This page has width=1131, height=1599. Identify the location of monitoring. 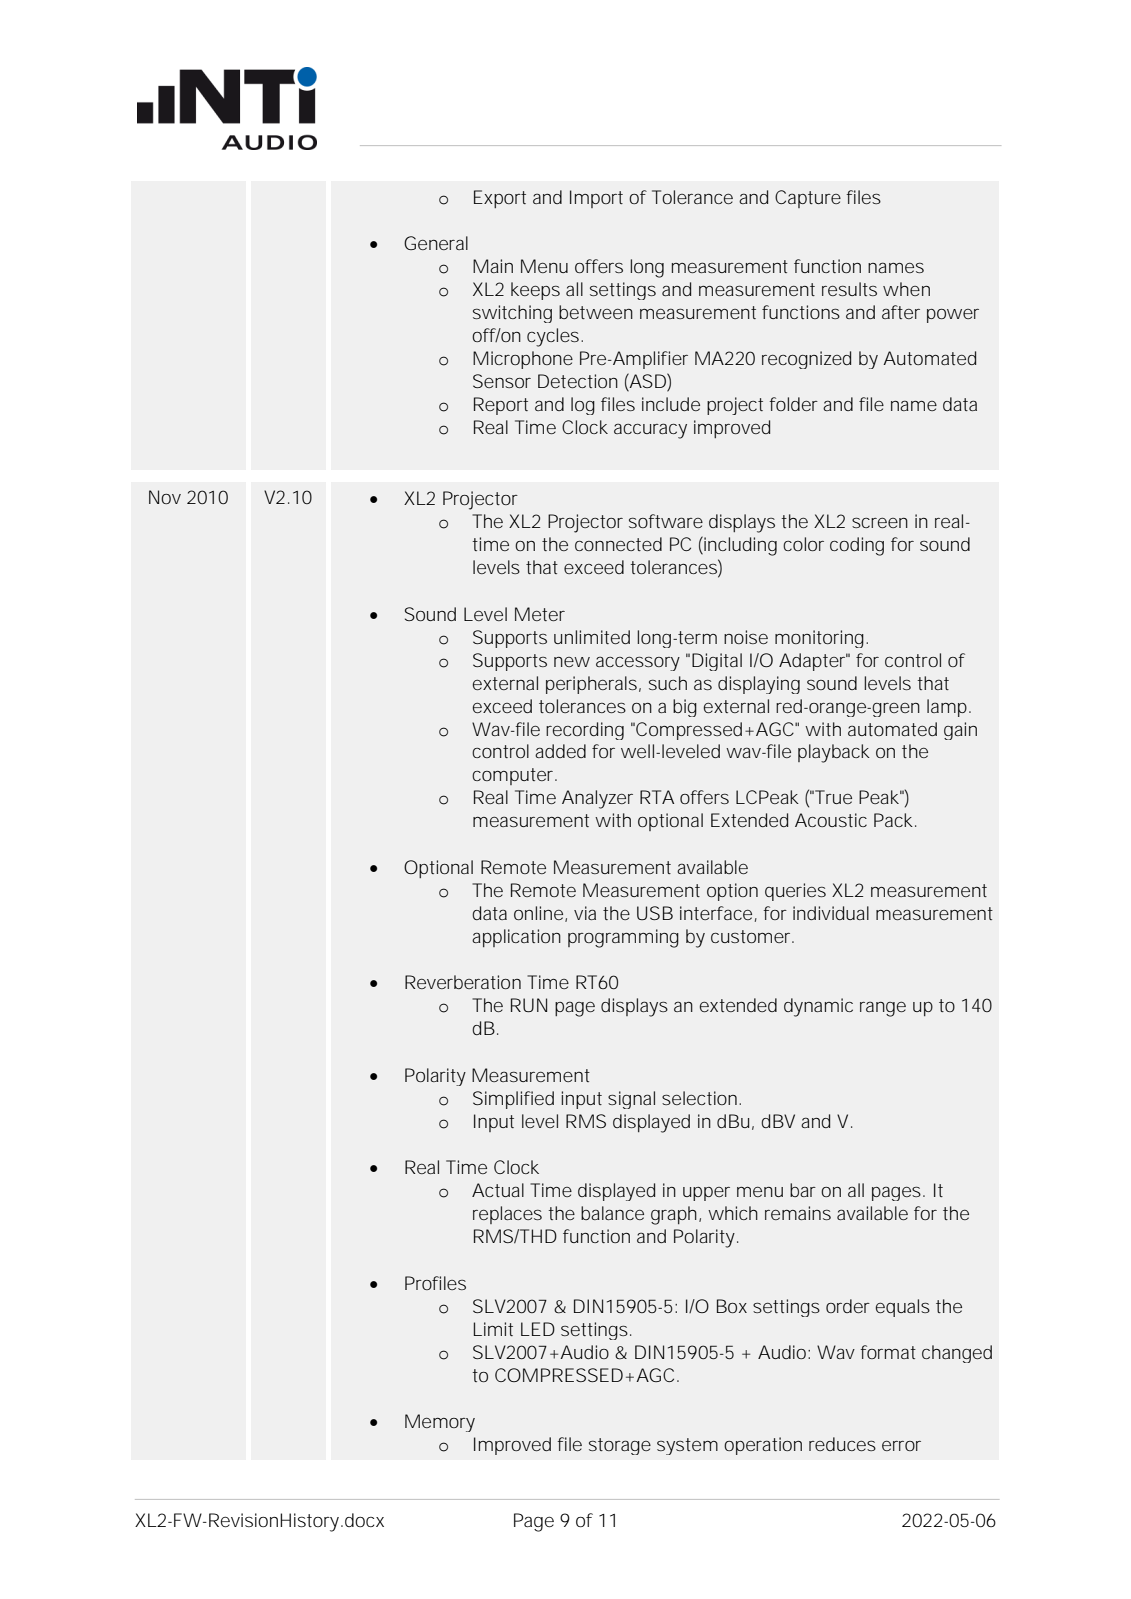
(821, 639).
